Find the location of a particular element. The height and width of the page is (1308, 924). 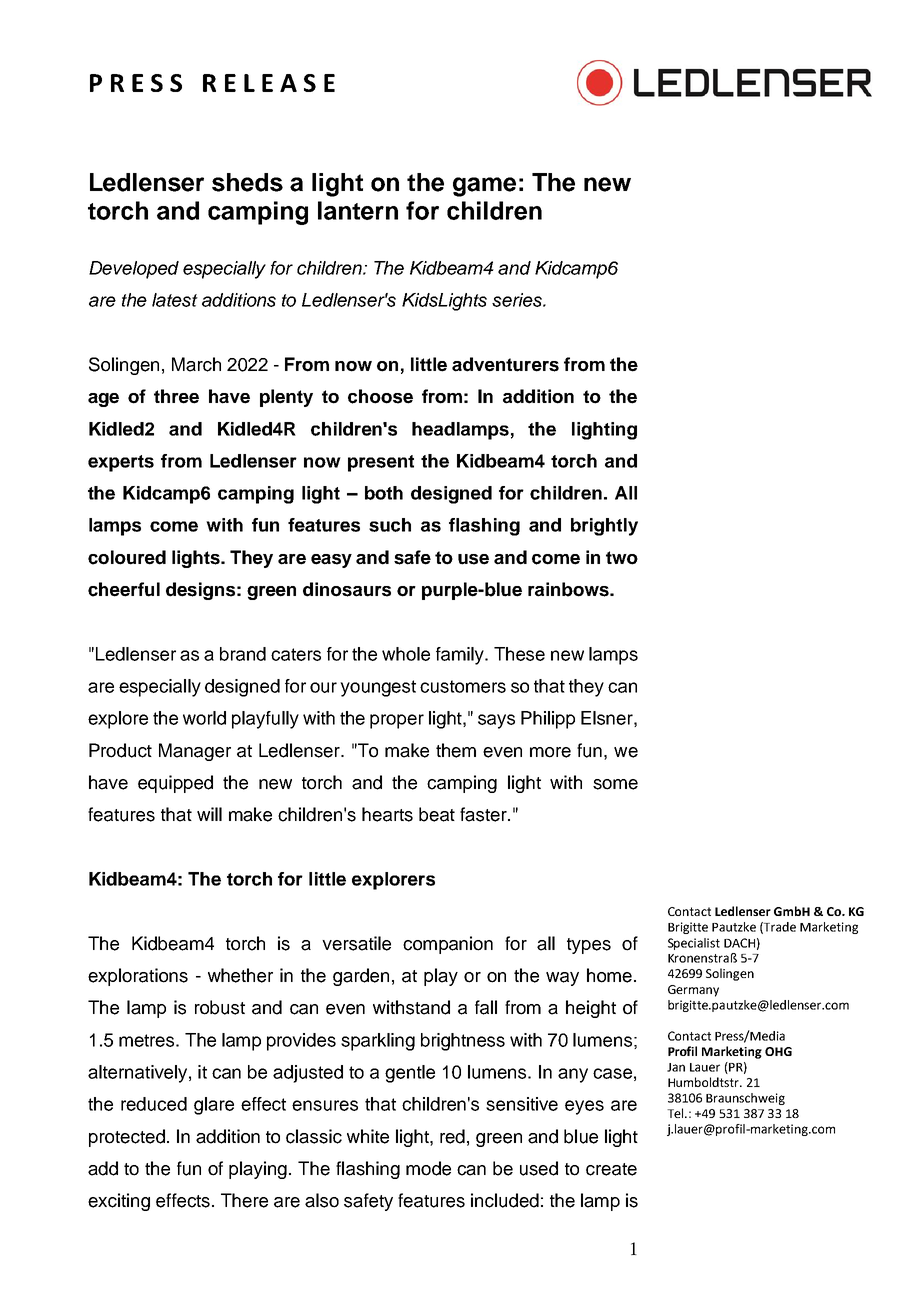

world is located at coordinates (204, 718).
